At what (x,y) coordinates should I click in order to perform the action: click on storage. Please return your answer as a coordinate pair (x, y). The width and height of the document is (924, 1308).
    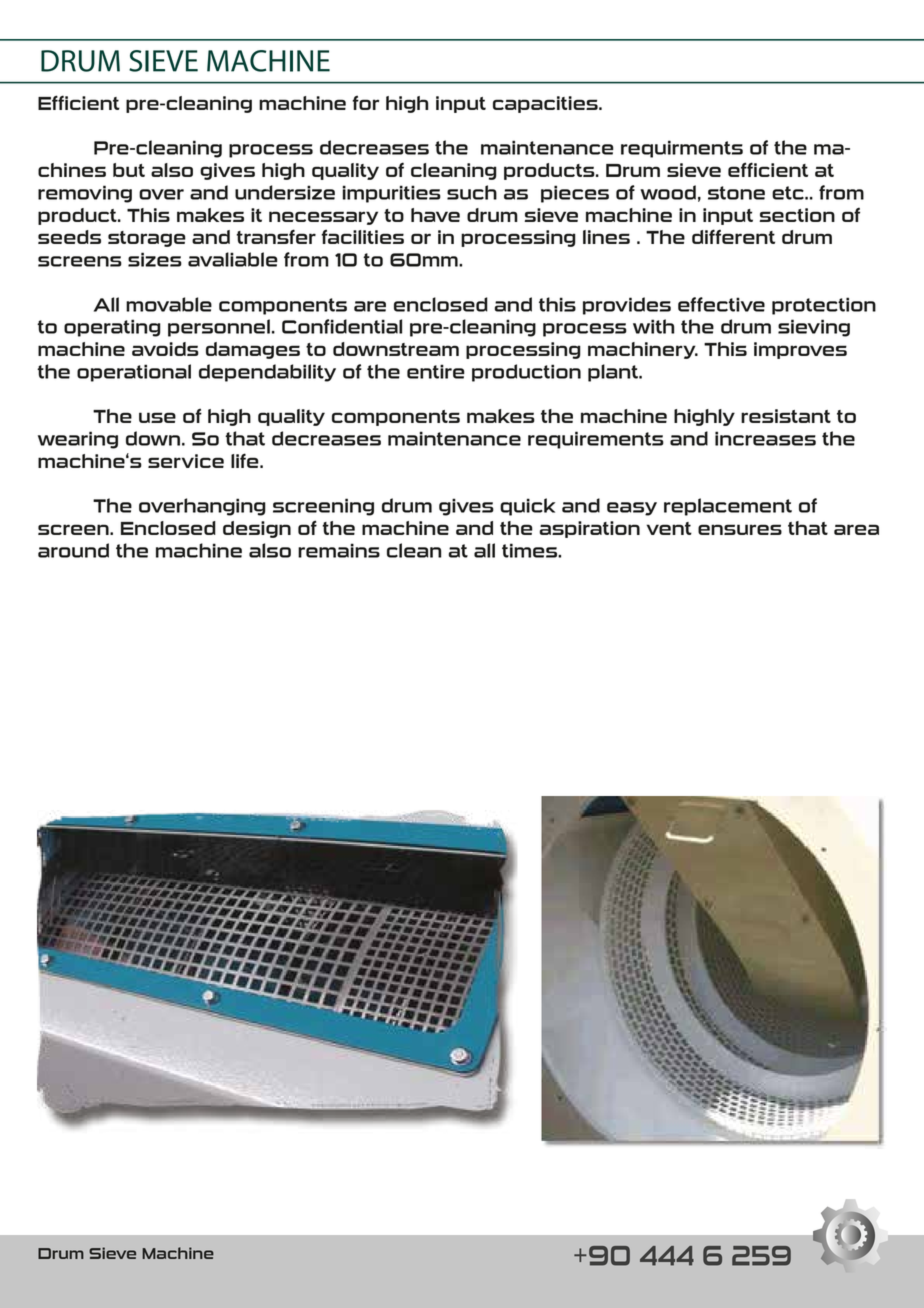
    Looking at the image, I should click on (147, 239).
